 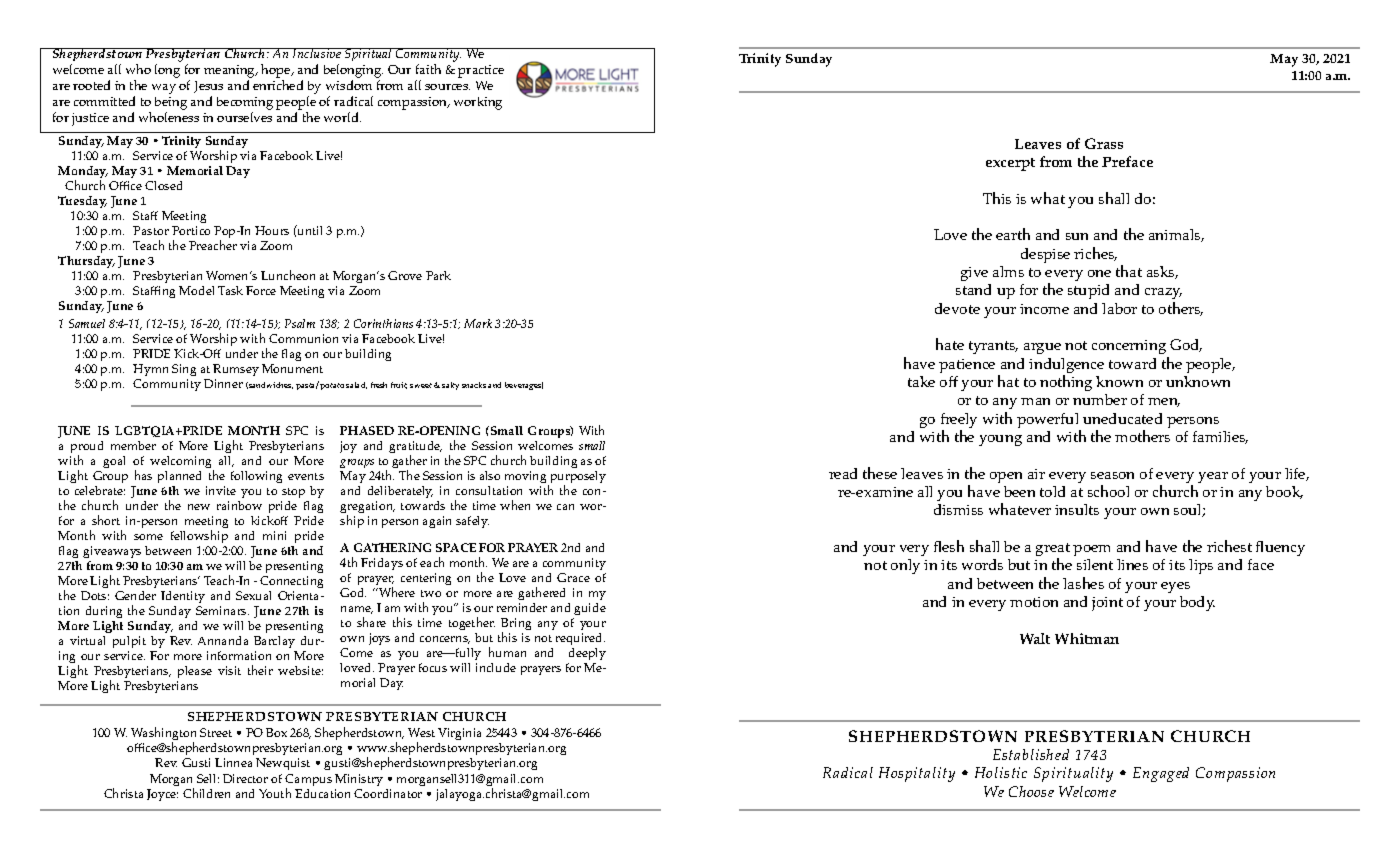 What do you see at coordinates (1107, 604) in the image?
I see `joint` at bounding box center [1107, 604].
